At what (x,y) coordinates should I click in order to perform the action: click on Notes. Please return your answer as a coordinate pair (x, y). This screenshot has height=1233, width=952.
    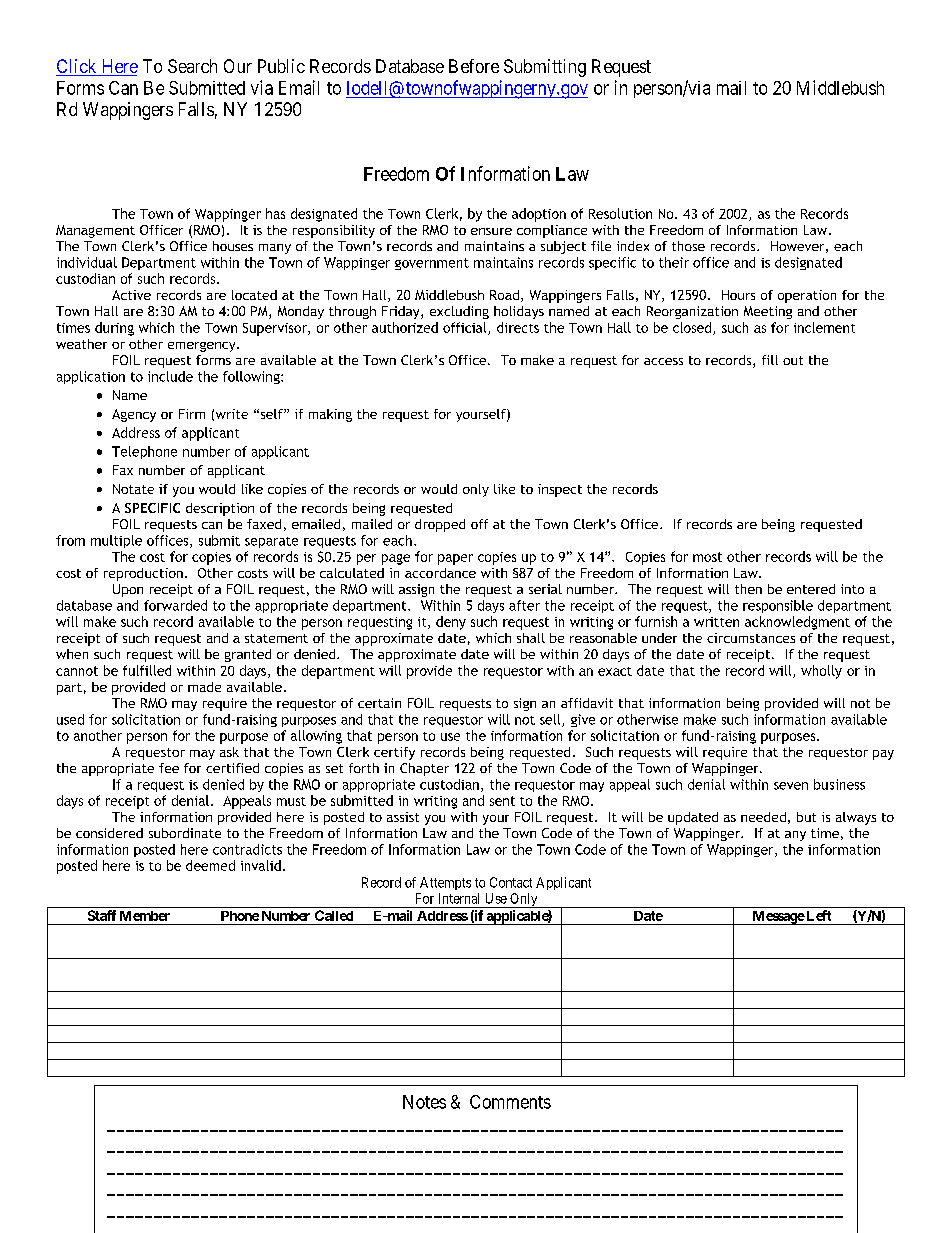
    Looking at the image, I should click on (424, 1102).
